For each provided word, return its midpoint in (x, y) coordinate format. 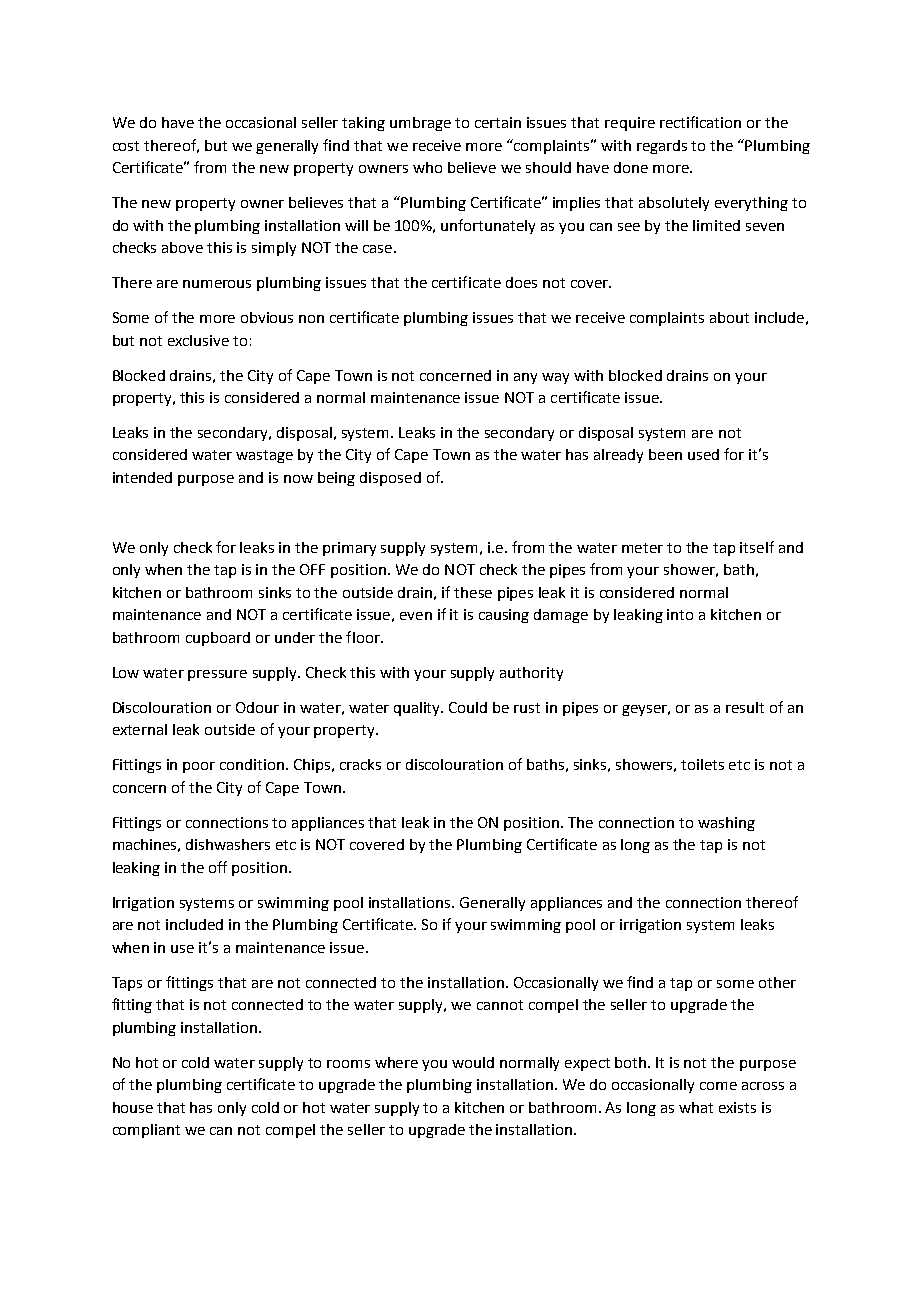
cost (126, 146)
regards (662, 147)
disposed (390, 479)
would (473, 1062)
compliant (146, 1131)
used (703, 454)
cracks (360, 764)
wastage (264, 456)
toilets (702, 764)
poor (199, 767)
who (427, 167)
